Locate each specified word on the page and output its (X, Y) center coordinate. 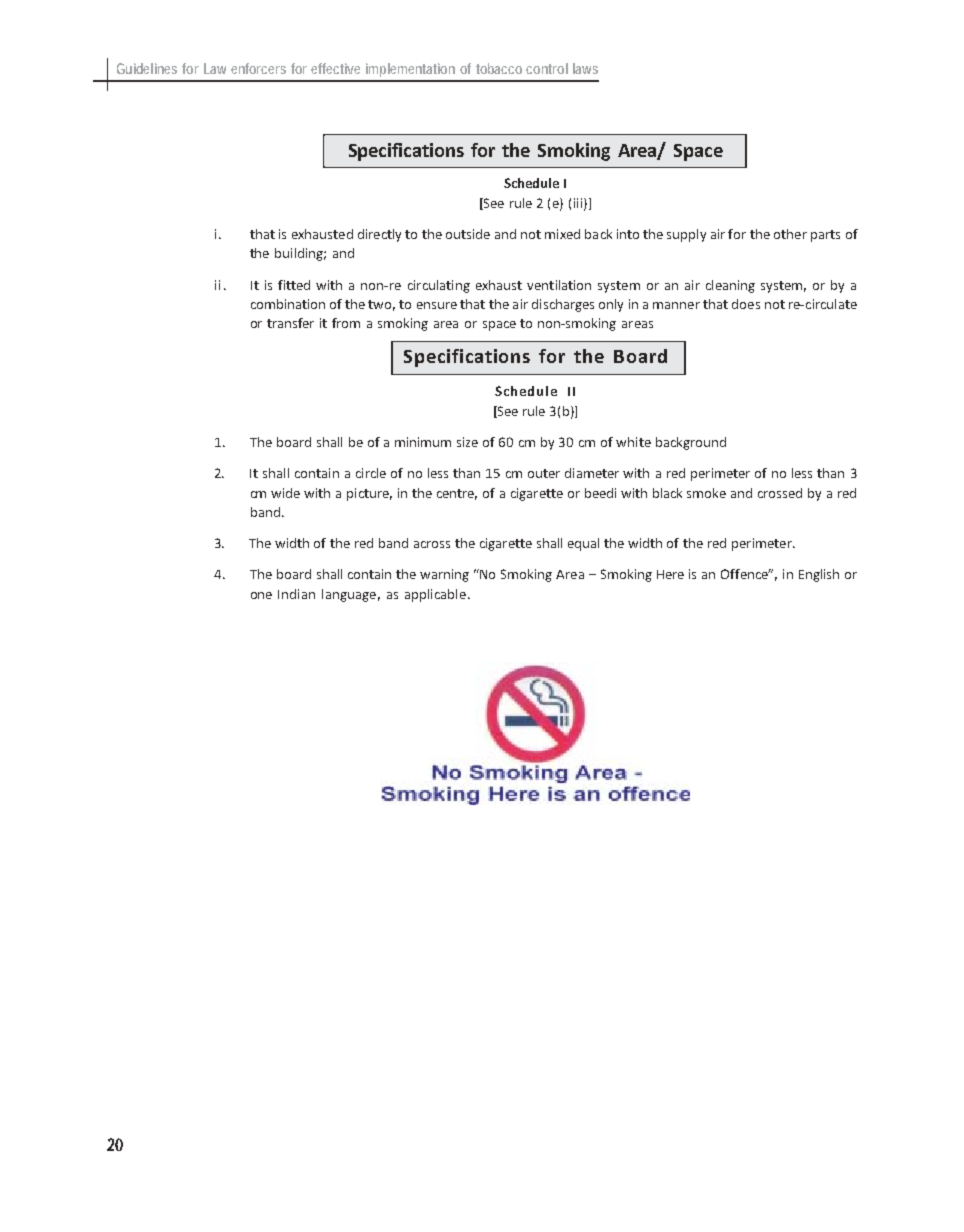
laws (585, 68)
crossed (780, 493)
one (261, 595)
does (746, 304)
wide (285, 493)
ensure (437, 305)
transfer (290, 323)
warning (444, 575)
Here (670, 574)
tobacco (499, 68)
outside (468, 234)
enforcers (258, 68)
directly (379, 235)
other (790, 234)
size (467, 442)
